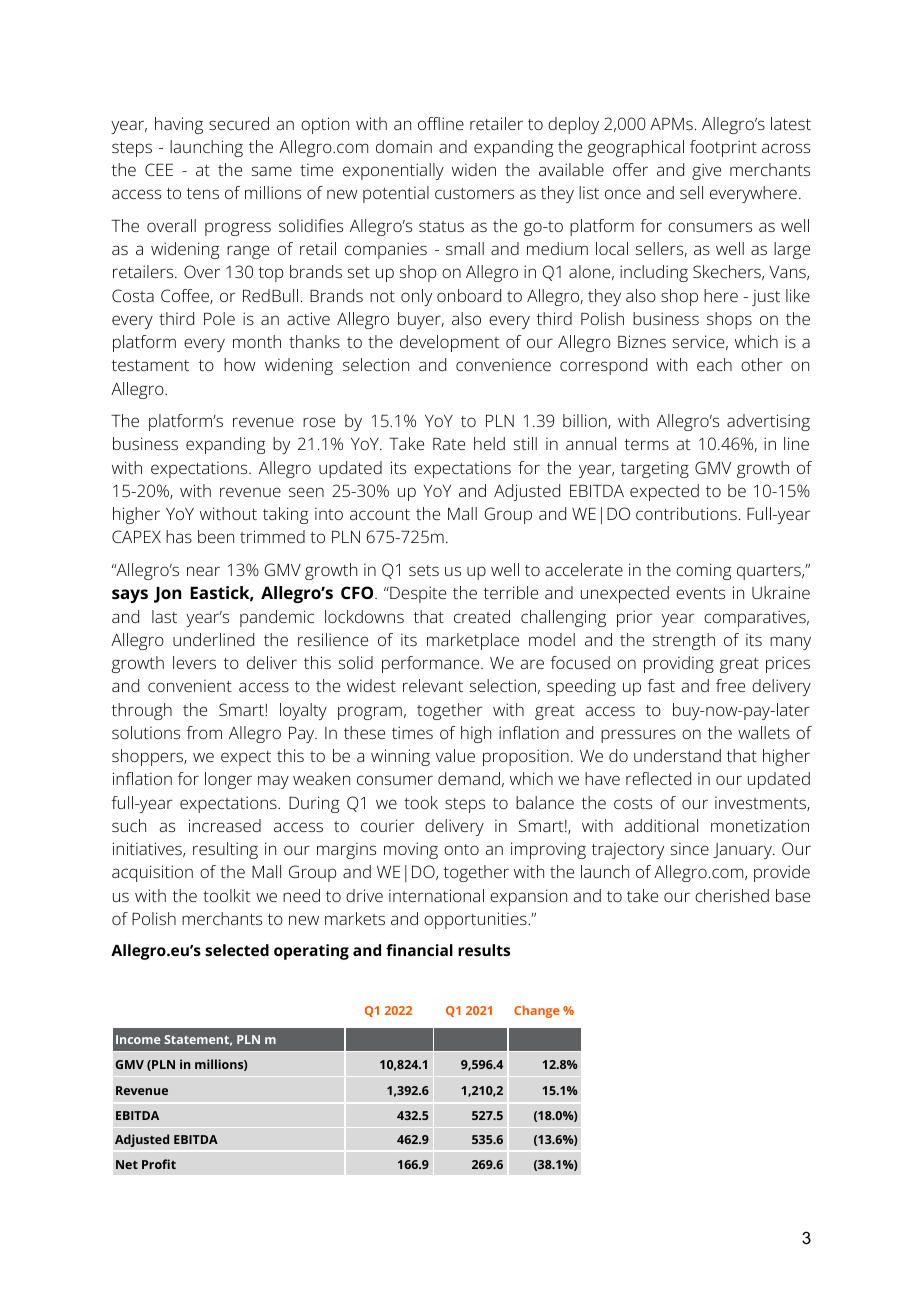 This screenshot has height=1307, width=924. Describe the element at coordinates (473, 641) in the screenshot. I see `marketplace` at that location.
